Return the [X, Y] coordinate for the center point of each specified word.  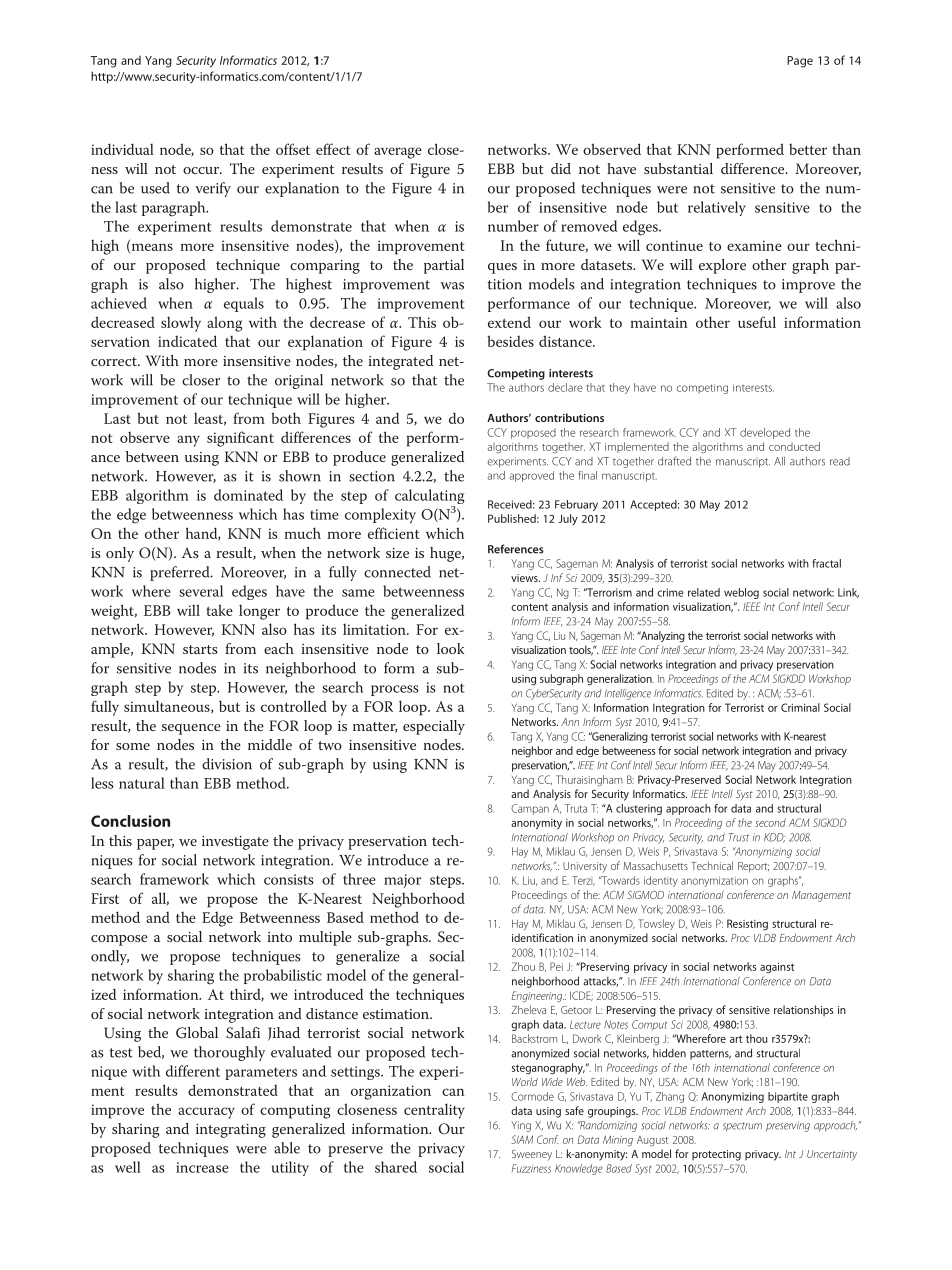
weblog [741, 593]
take [219, 610]
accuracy [206, 1113]
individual [122, 149]
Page [800, 62]
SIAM [522, 1139]
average [398, 153]
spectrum [742, 1127]
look [450, 648]
